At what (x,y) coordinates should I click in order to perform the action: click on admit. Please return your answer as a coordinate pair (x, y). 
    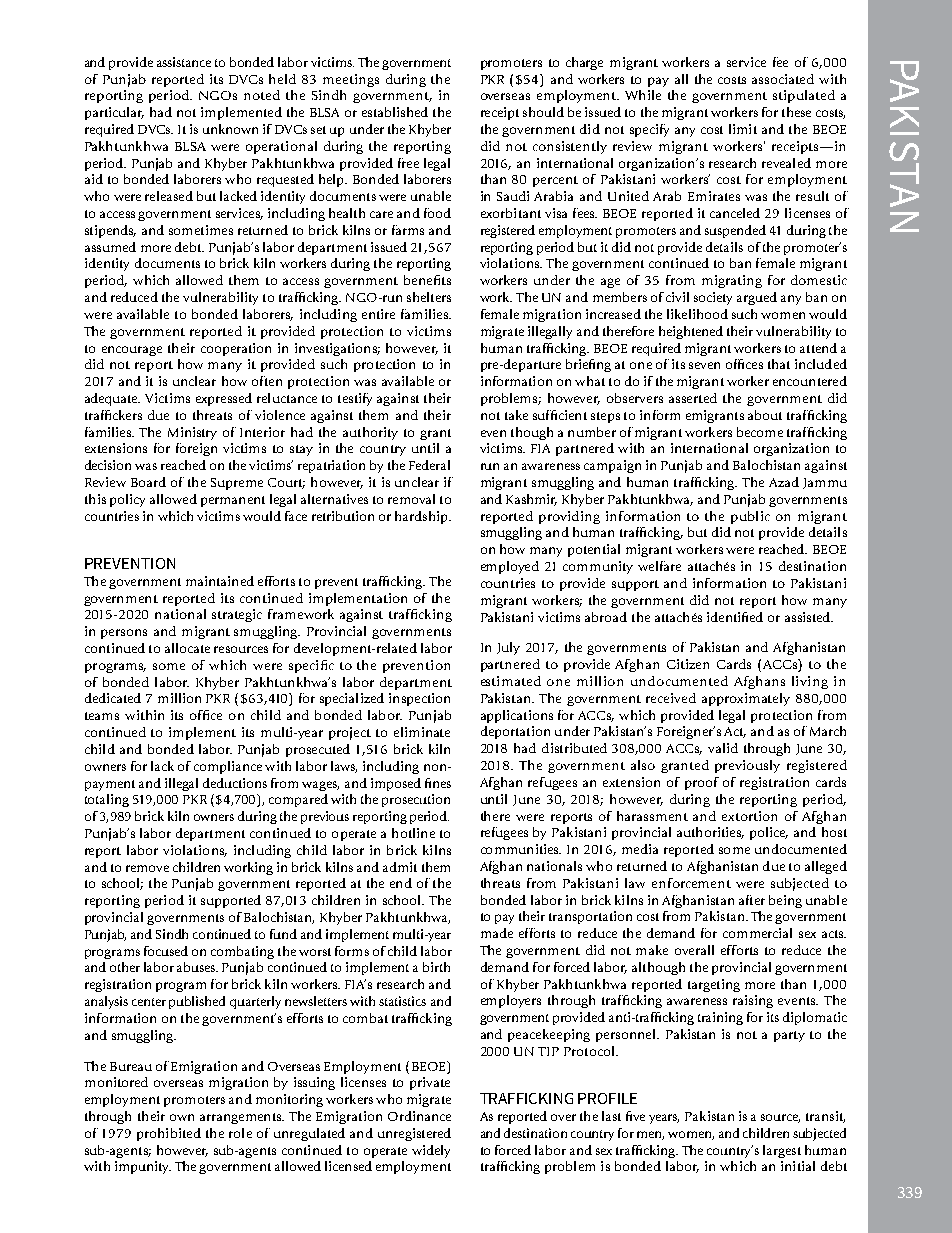
    Looking at the image, I should click on (400, 867).
